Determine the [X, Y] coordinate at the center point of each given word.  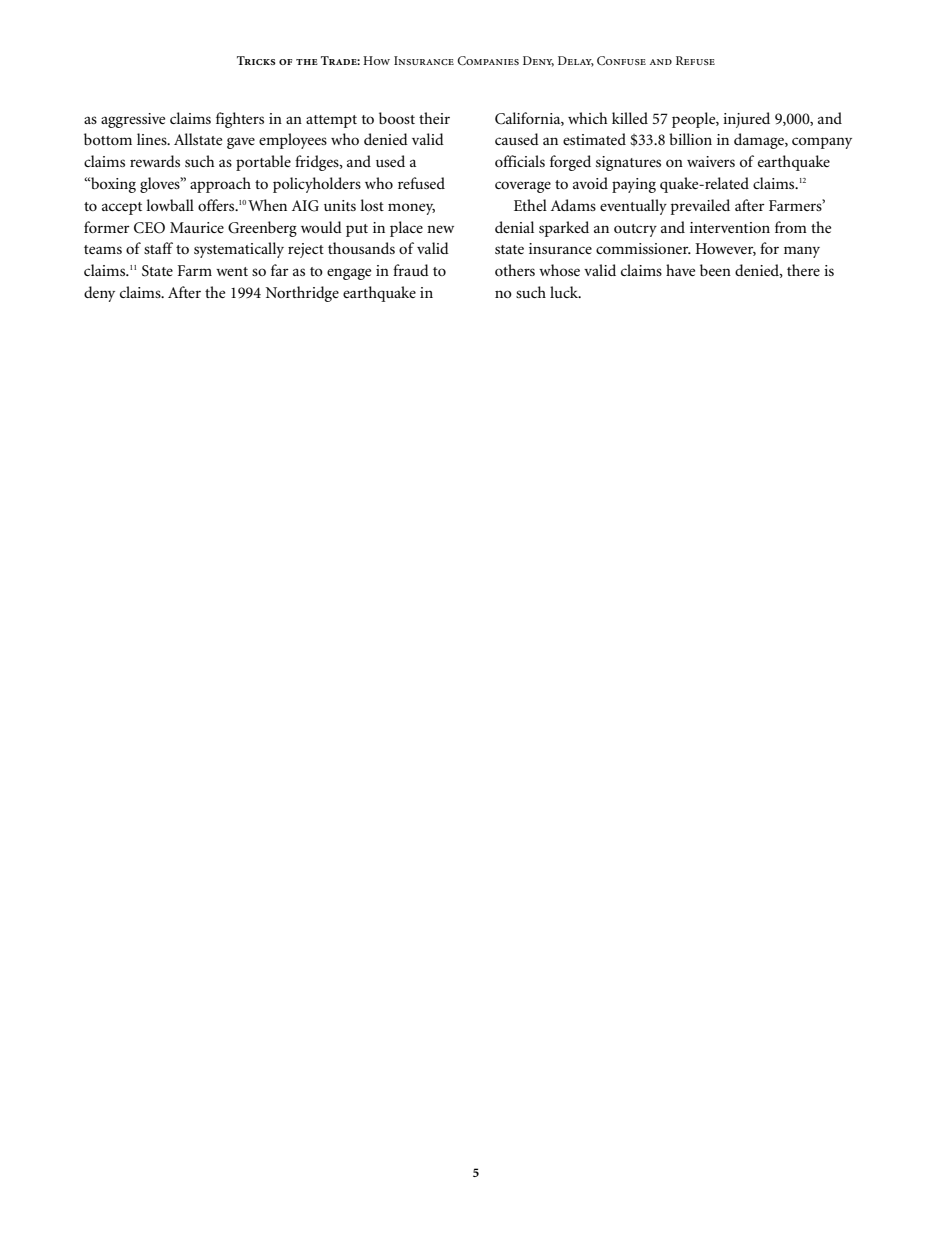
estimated [594, 139]
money [411, 209]
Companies [488, 61]
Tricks [256, 60]
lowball [170, 205]
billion [690, 139]
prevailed [700, 207]
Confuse [621, 60]
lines [153, 139]
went [232, 271]
